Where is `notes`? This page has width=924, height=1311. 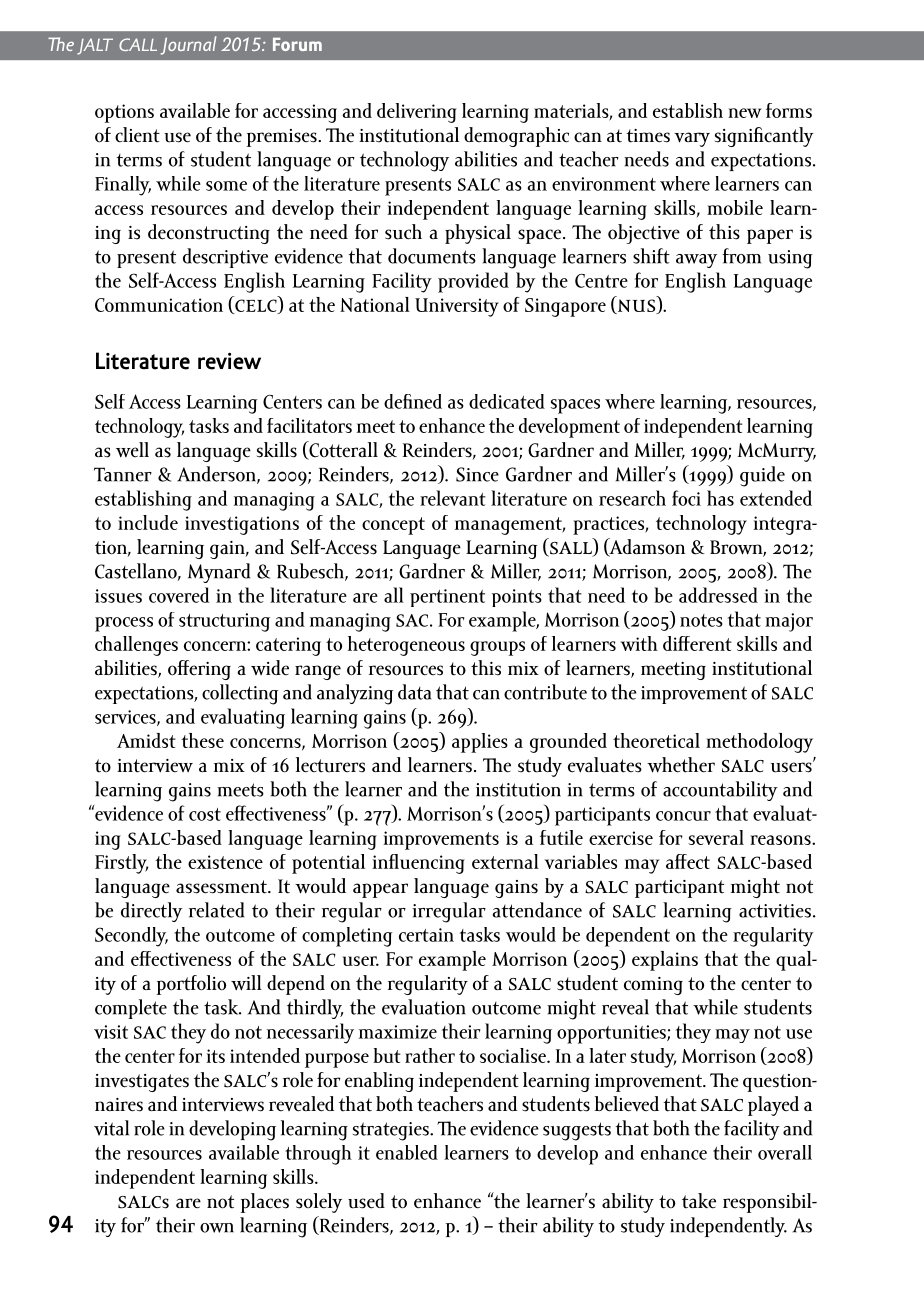 notes is located at coordinates (701, 620).
